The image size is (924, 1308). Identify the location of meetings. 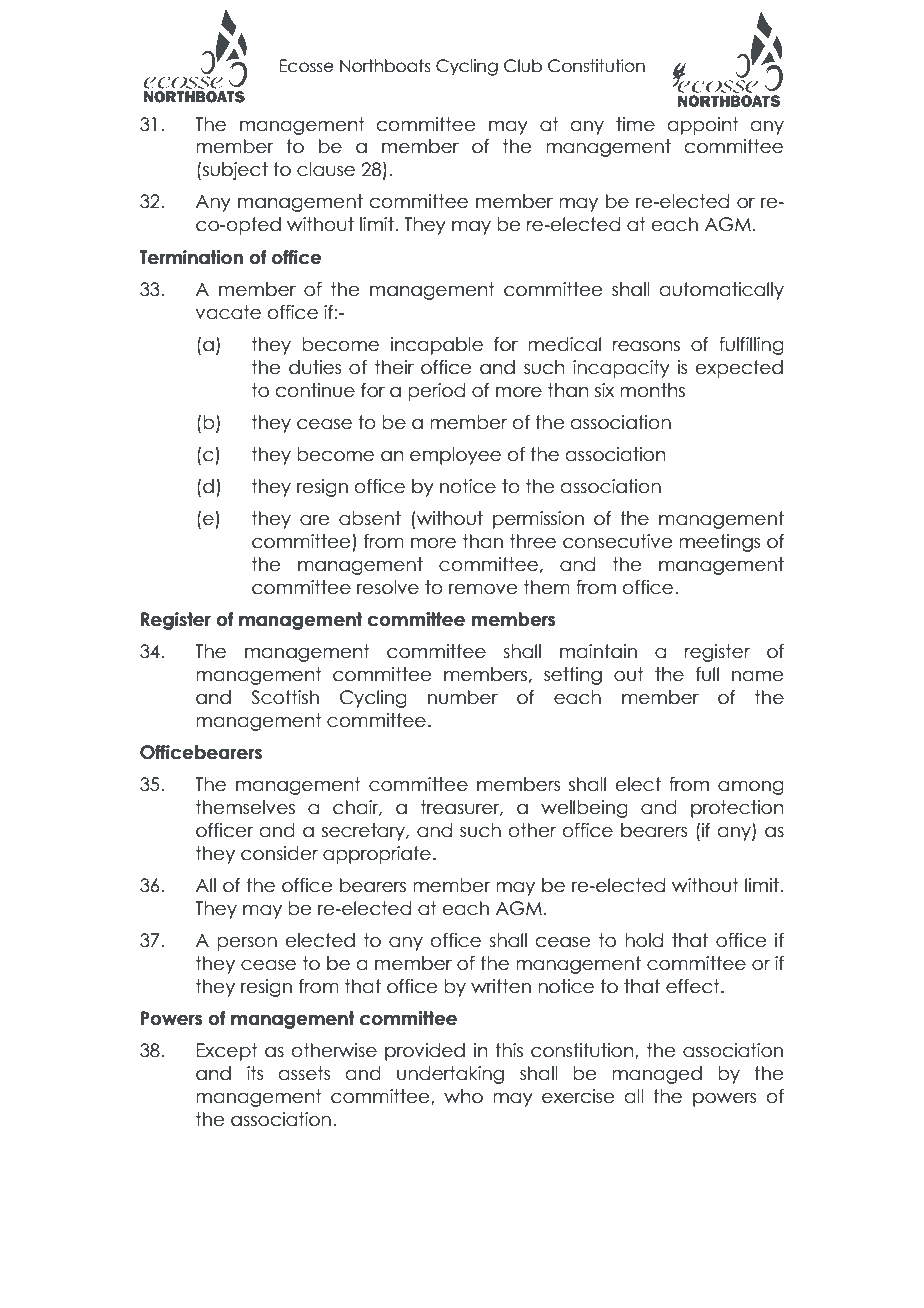
(719, 543).
